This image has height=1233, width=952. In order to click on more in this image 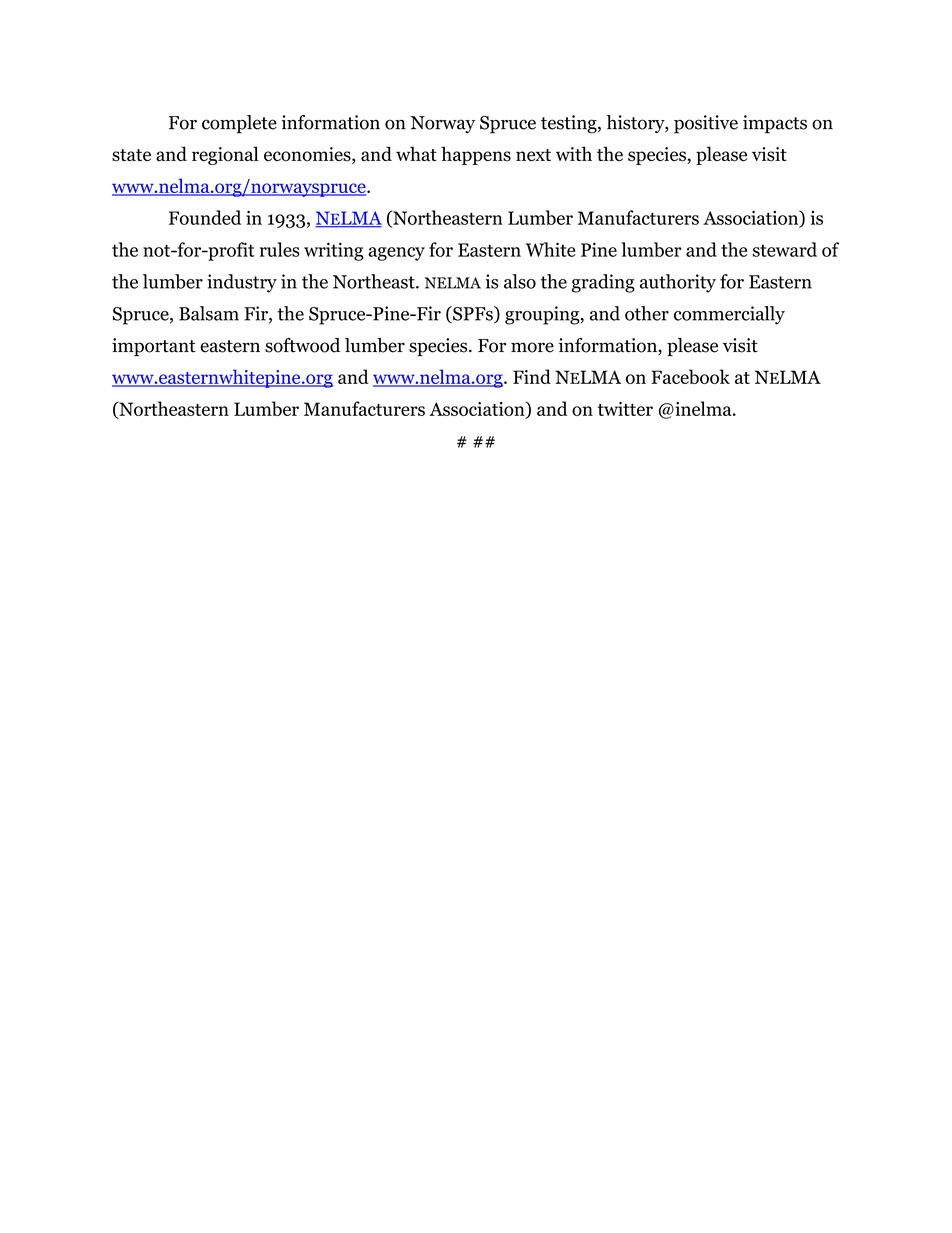, I will do `click(532, 347)`.
